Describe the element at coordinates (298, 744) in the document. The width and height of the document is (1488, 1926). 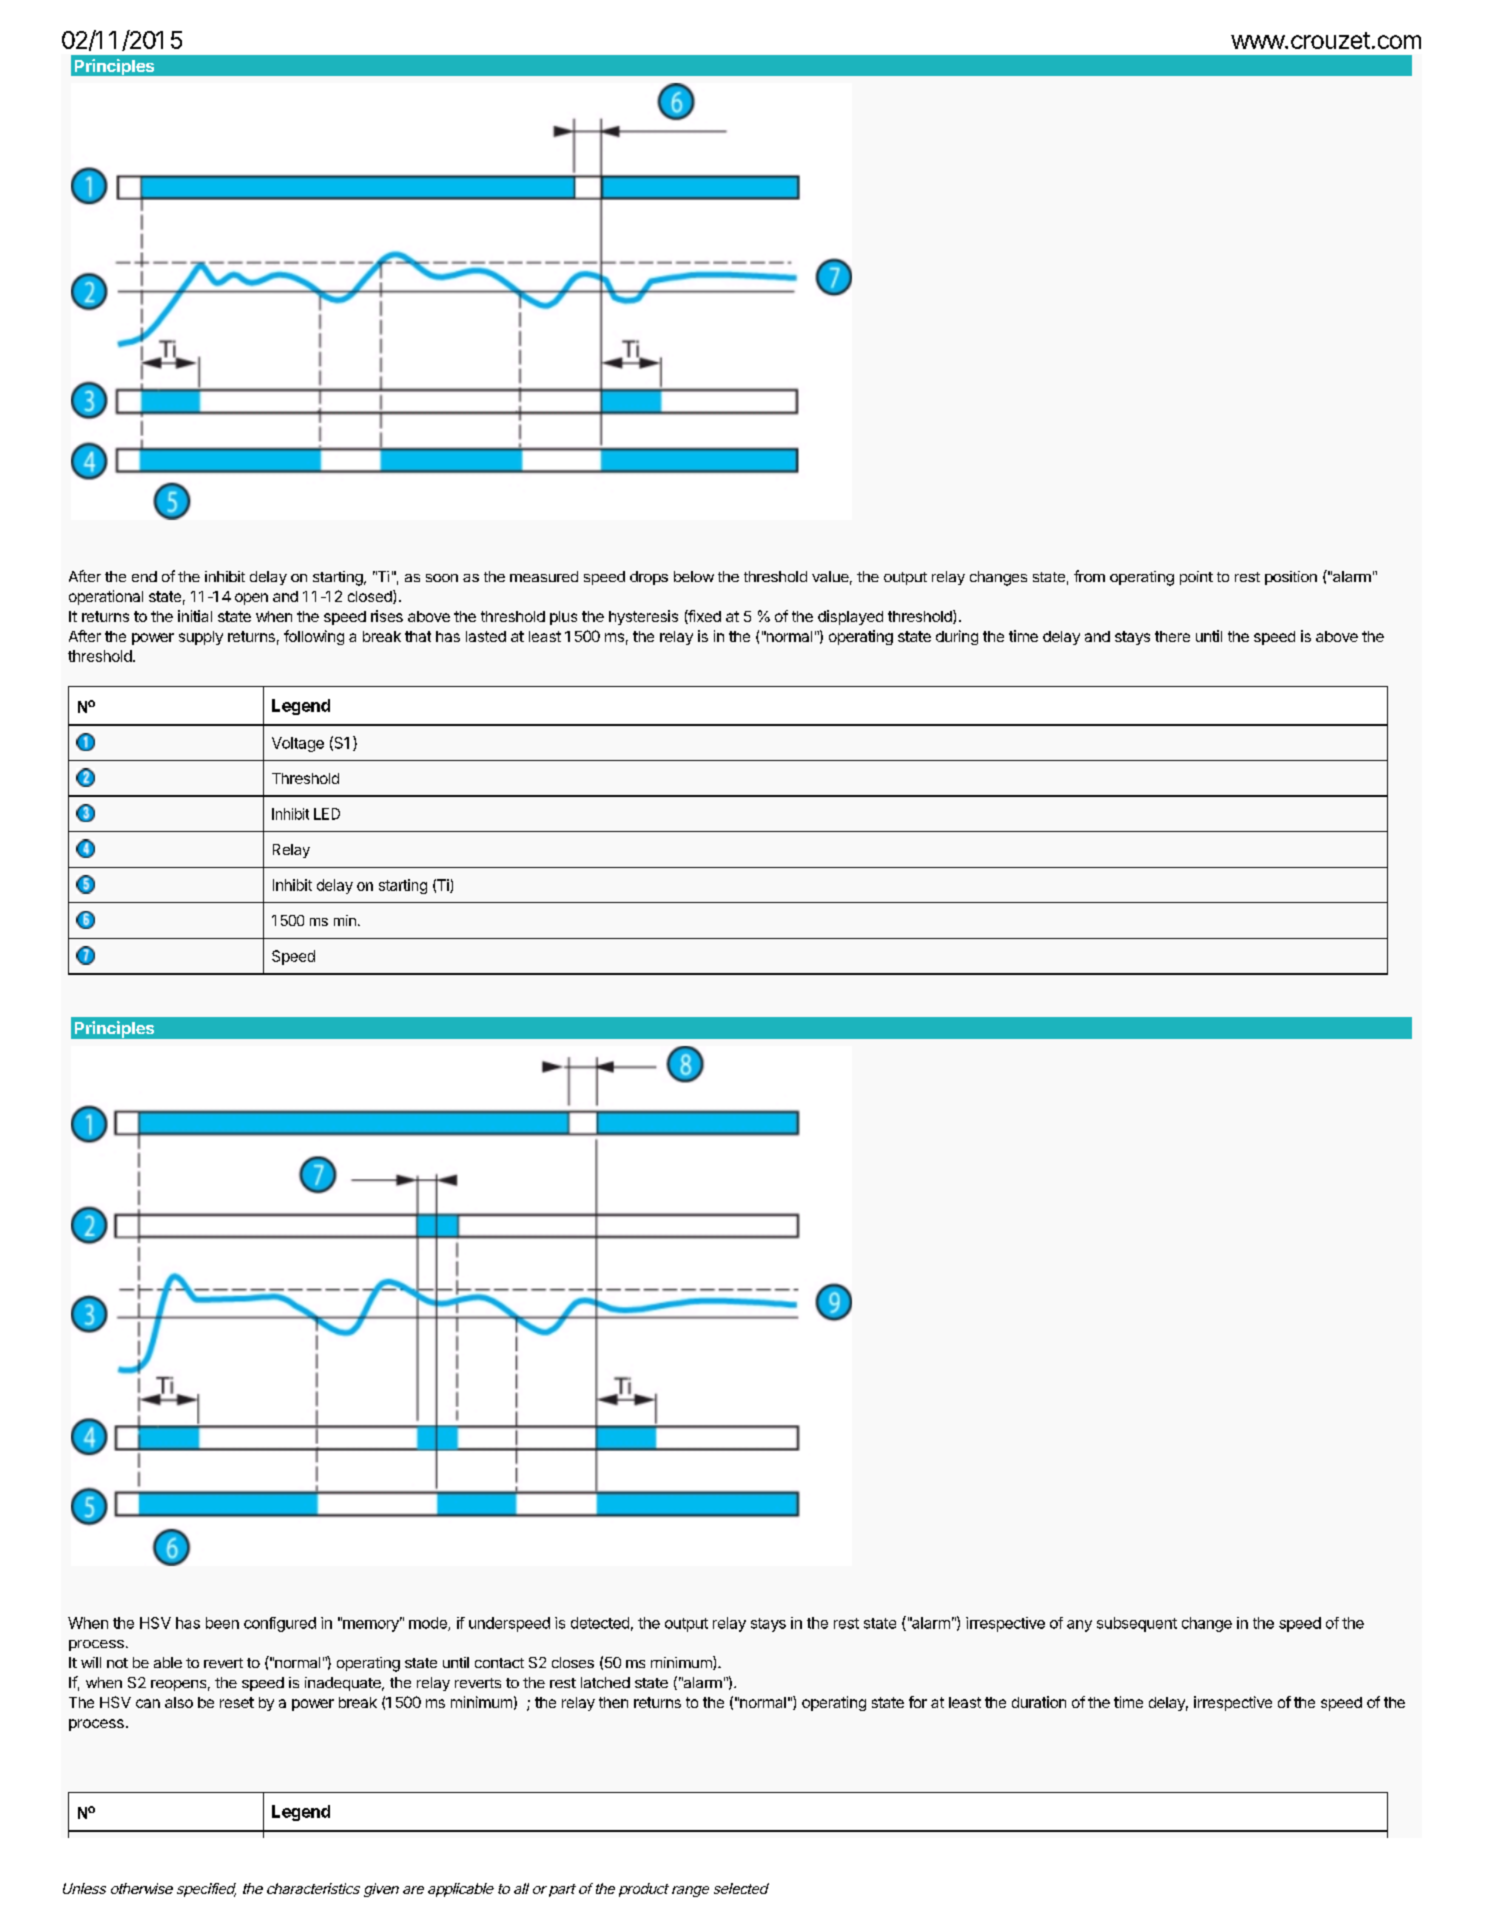
I see `Voltage` at that location.
